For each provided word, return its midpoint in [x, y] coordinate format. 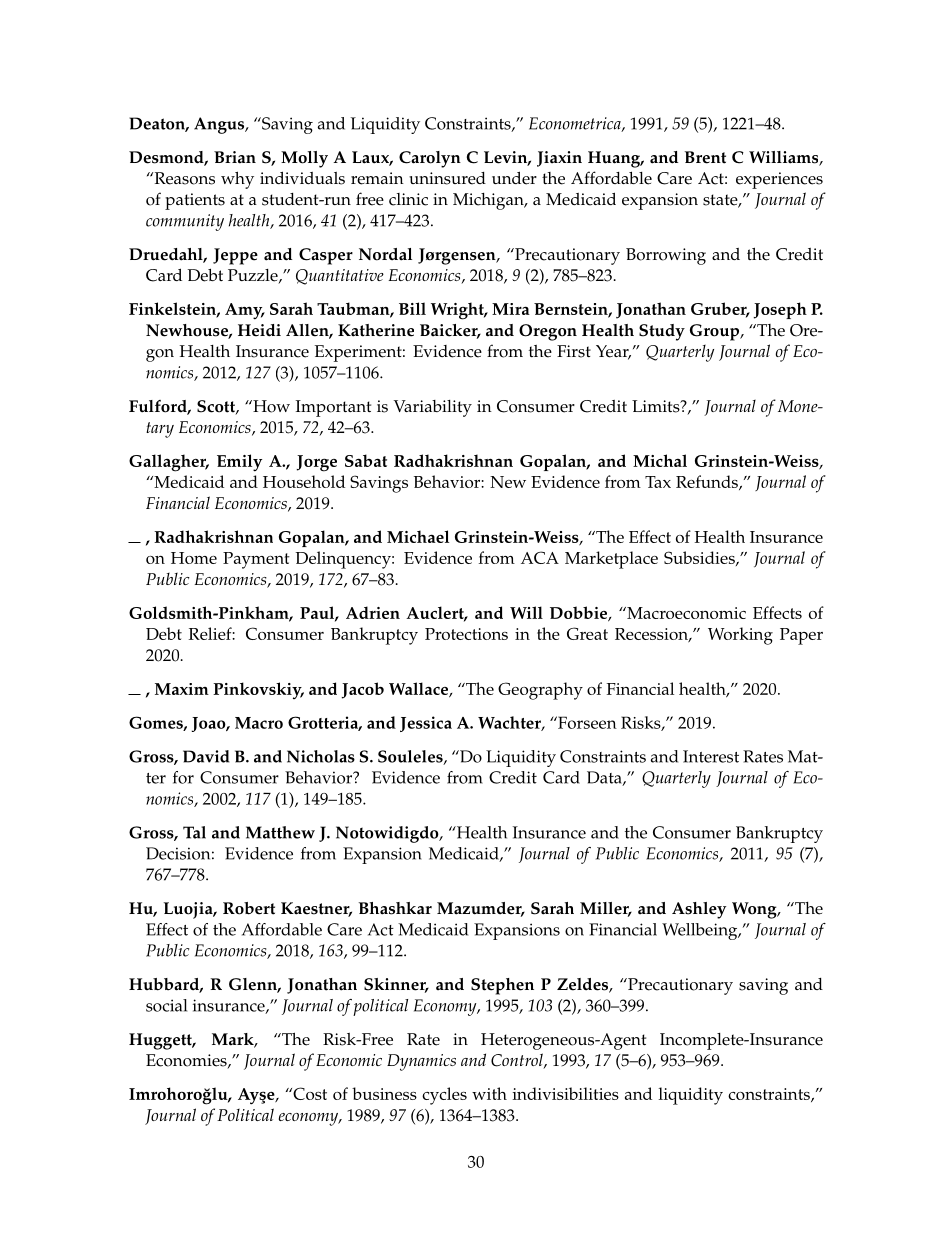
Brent [705, 157]
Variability [433, 408]
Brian [235, 157]
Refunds [708, 482]
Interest [711, 756]
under [514, 178]
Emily [239, 463]
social [166, 1005]
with [489, 1093]
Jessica [426, 724]
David [206, 756]
